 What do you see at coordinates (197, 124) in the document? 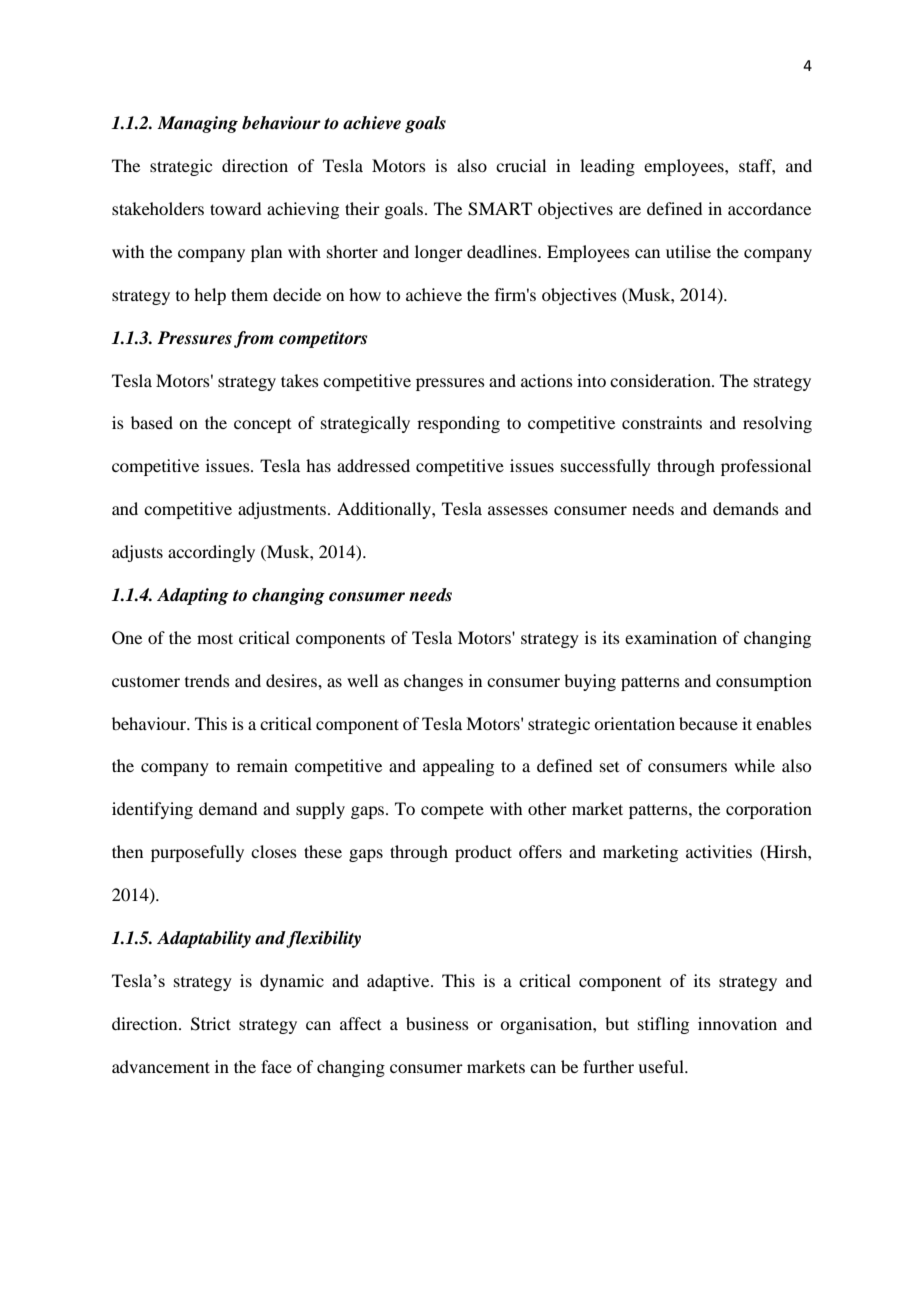
I see `Managing` at bounding box center [197, 124].
